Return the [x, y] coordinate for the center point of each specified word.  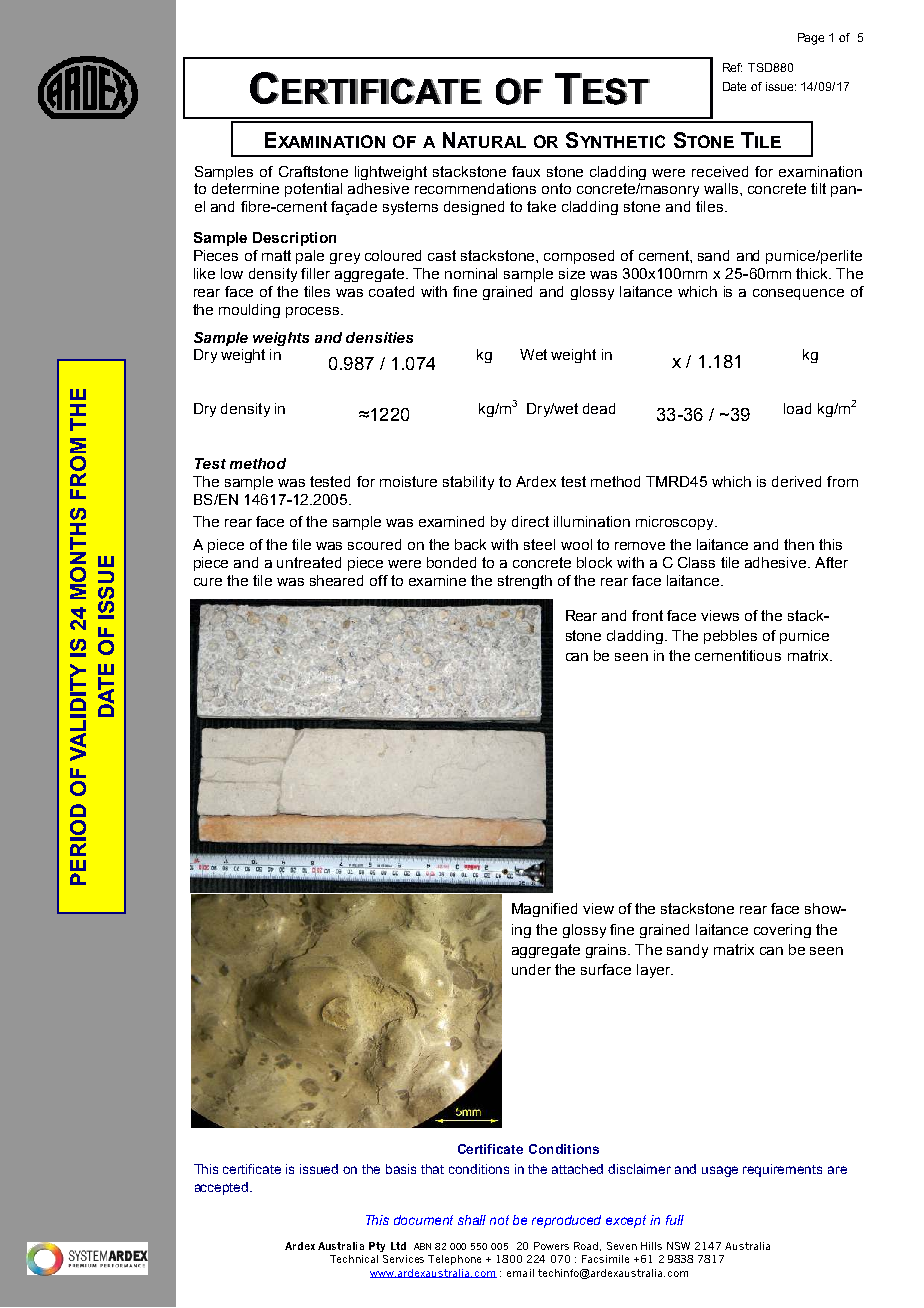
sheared [336, 580]
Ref [732, 67]
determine [245, 188]
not [499, 1220]
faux [526, 171]
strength [525, 582]
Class [696, 562]
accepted [223, 1188]
